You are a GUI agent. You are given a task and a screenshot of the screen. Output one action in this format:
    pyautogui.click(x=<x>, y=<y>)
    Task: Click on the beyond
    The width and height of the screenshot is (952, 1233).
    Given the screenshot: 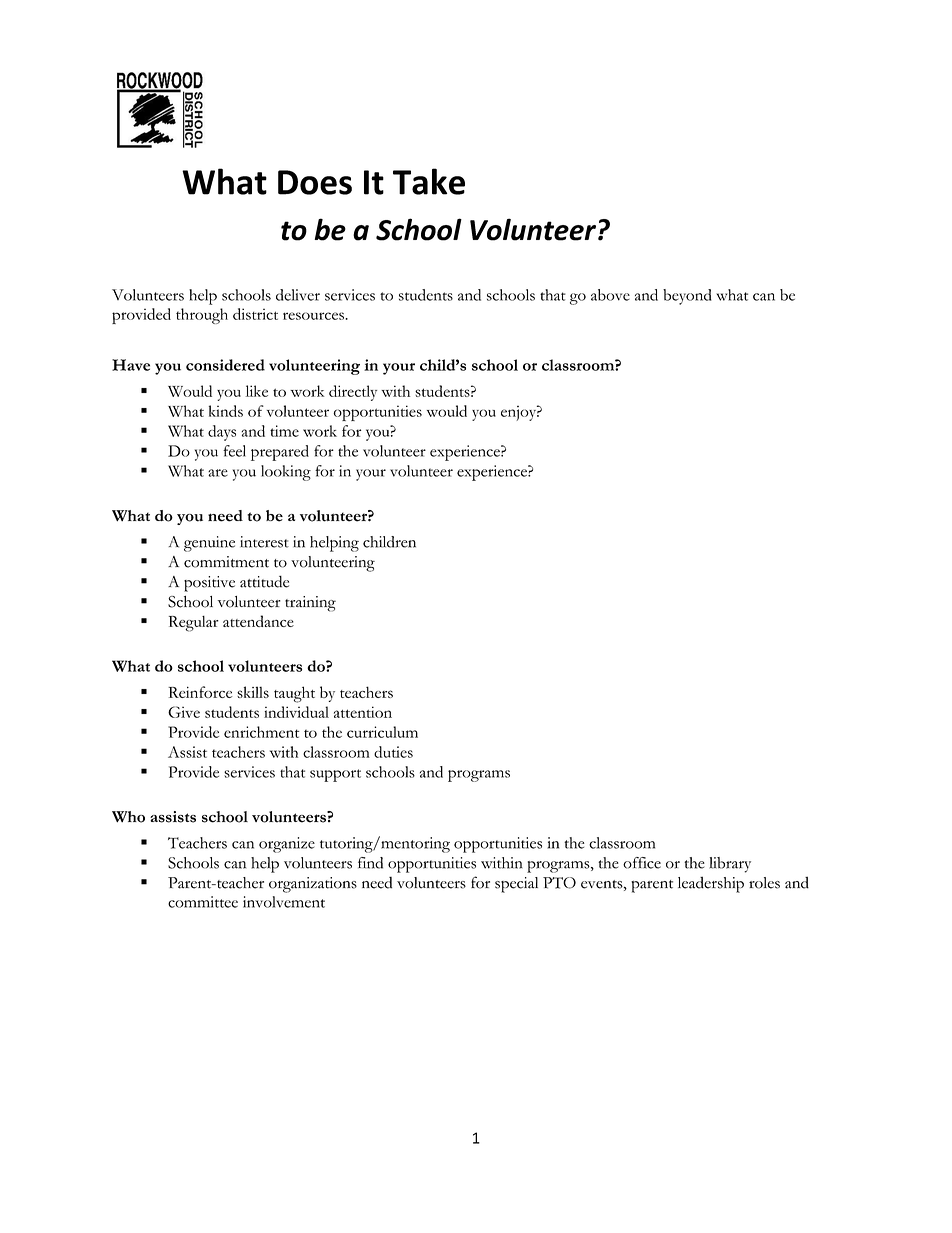 What is the action you would take?
    pyautogui.click(x=687, y=297)
